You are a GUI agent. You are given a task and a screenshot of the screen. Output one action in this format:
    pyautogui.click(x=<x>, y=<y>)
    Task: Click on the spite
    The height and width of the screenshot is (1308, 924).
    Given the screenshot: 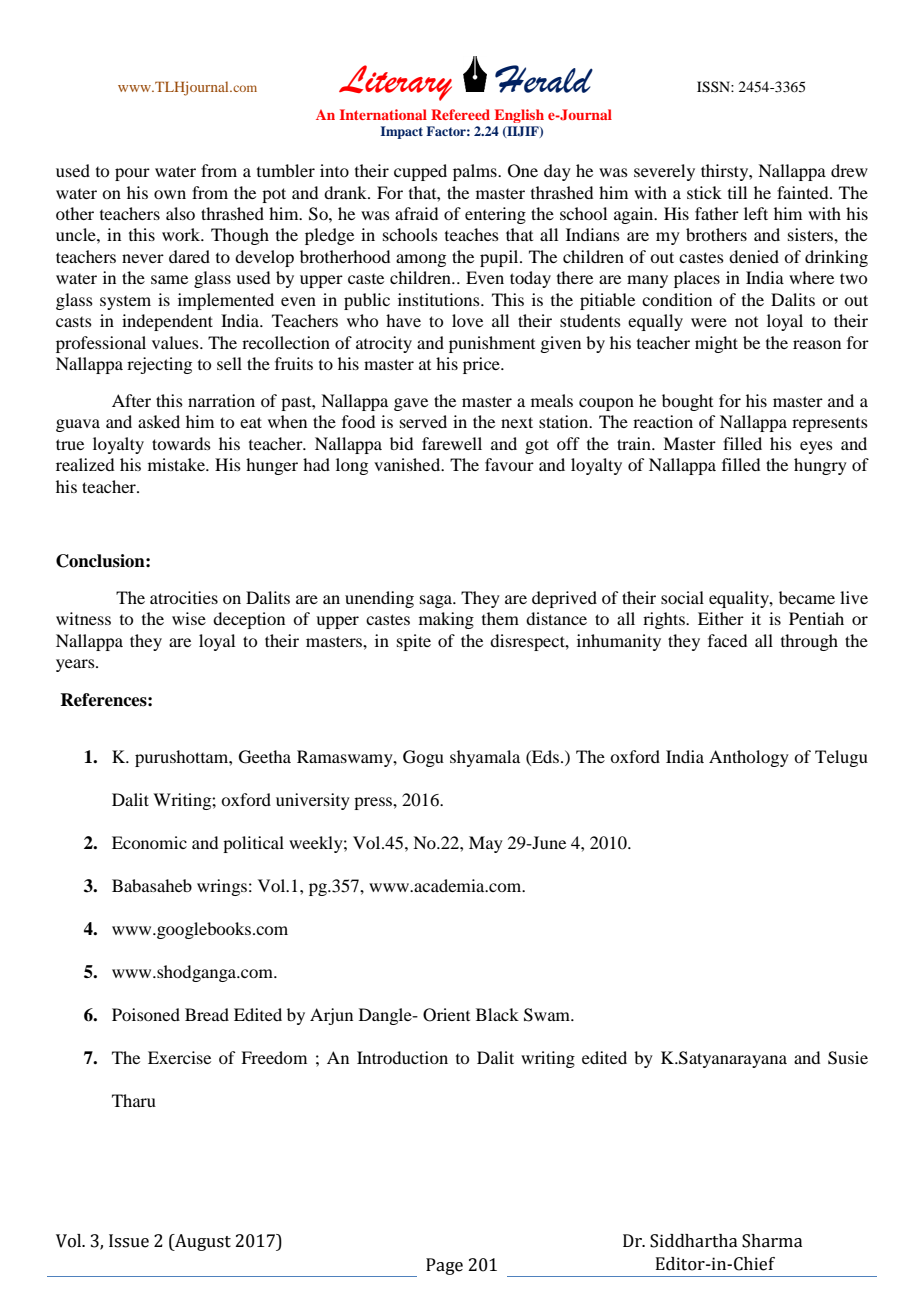 What is the action you would take?
    pyautogui.click(x=414, y=642)
